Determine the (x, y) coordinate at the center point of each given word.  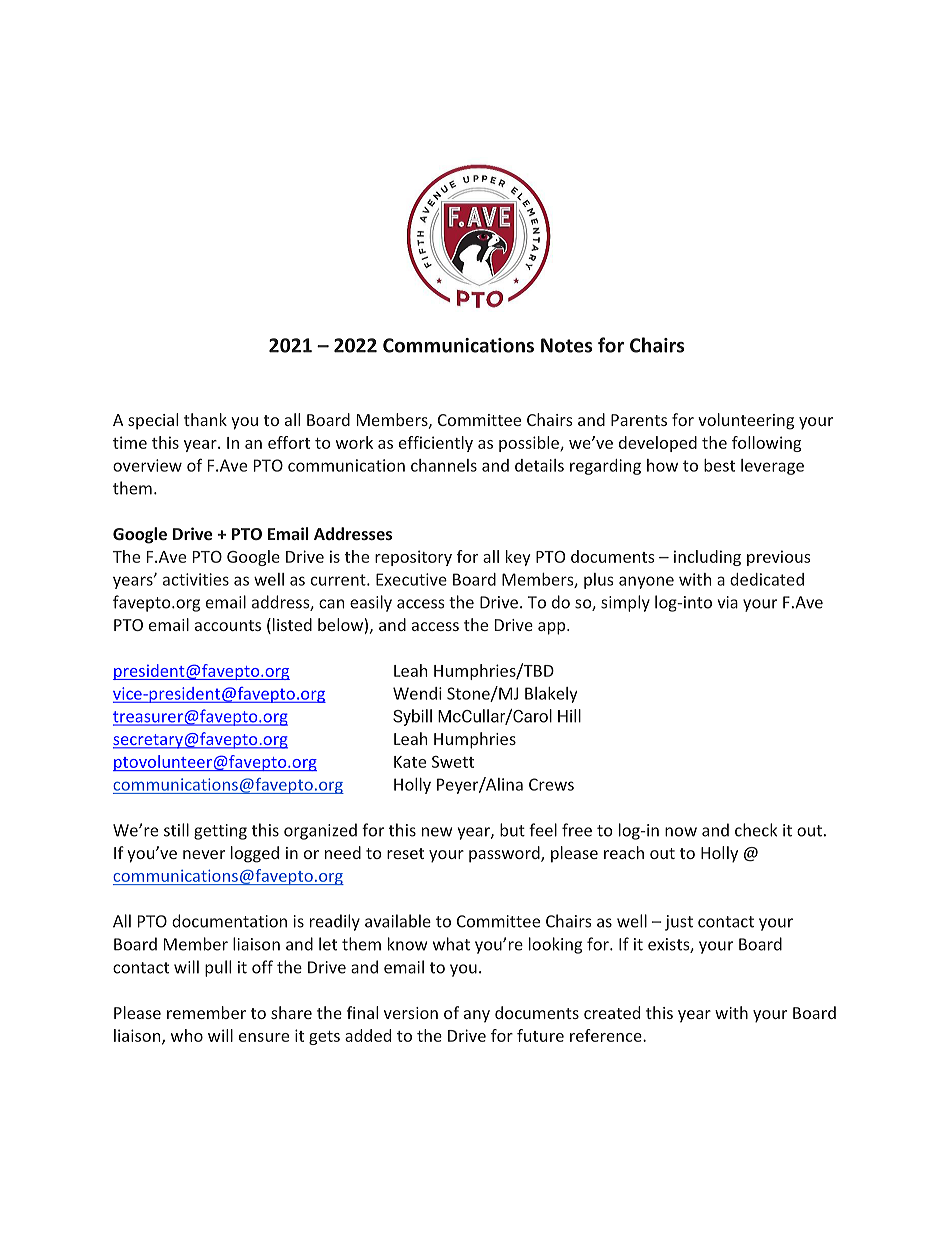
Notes (566, 345)
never (204, 854)
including (707, 558)
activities (196, 579)
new (437, 832)
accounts (228, 625)
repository (413, 558)
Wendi (417, 693)
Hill (569, 716)
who (187, 1035)
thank (205, 419)
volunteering (746, 421)
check (756, 830)
